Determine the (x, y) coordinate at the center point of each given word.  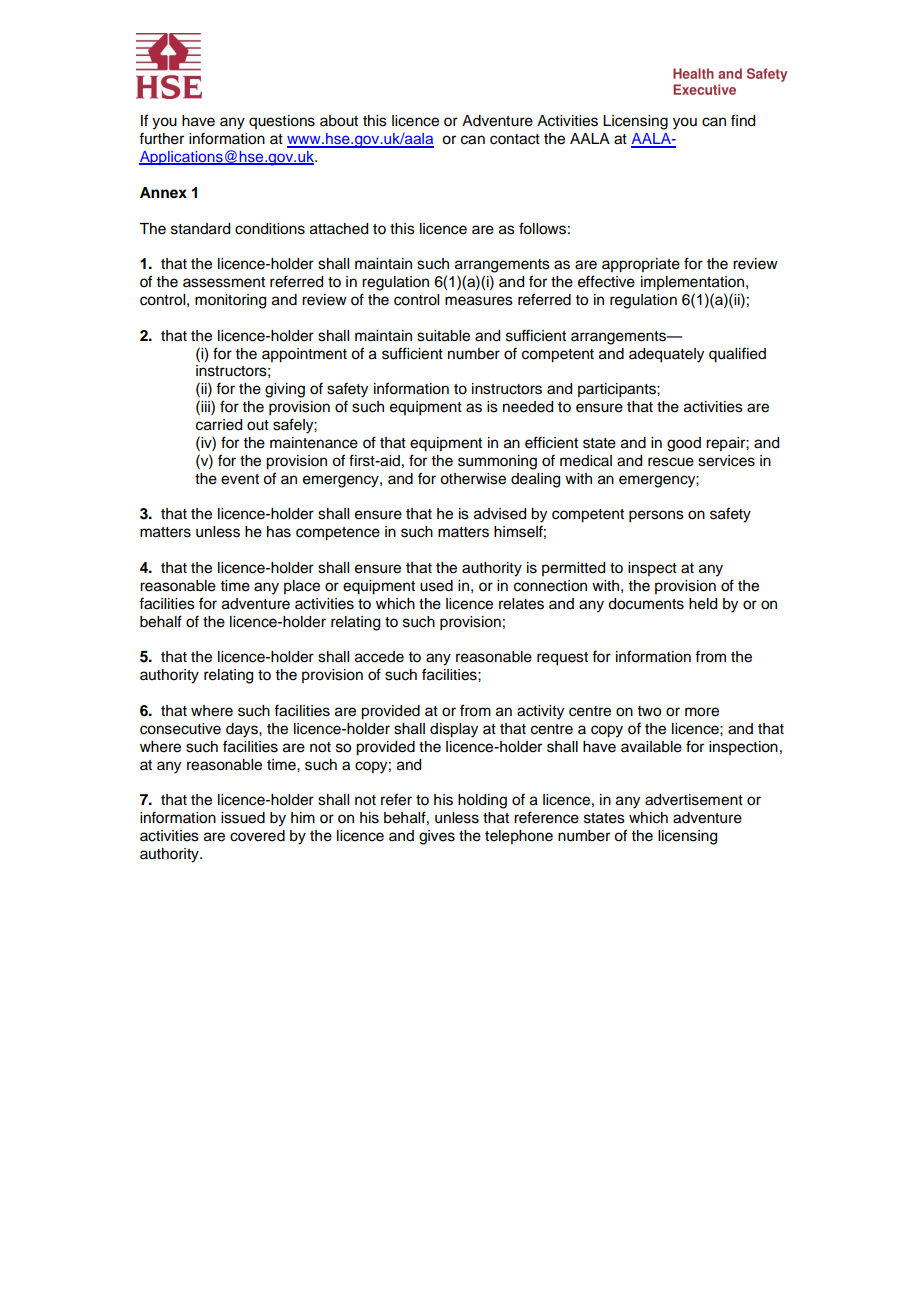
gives (437, 837)
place (302, 587)
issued (243, 818)
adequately (666, 355)
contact (515, 139)
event (240, 479)
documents (646, 604)
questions (282, 122)
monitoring (230, 301)
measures (479, 301)
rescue (671, 462)
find (743, 120)
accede (379, 657)
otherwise (473, 479)
